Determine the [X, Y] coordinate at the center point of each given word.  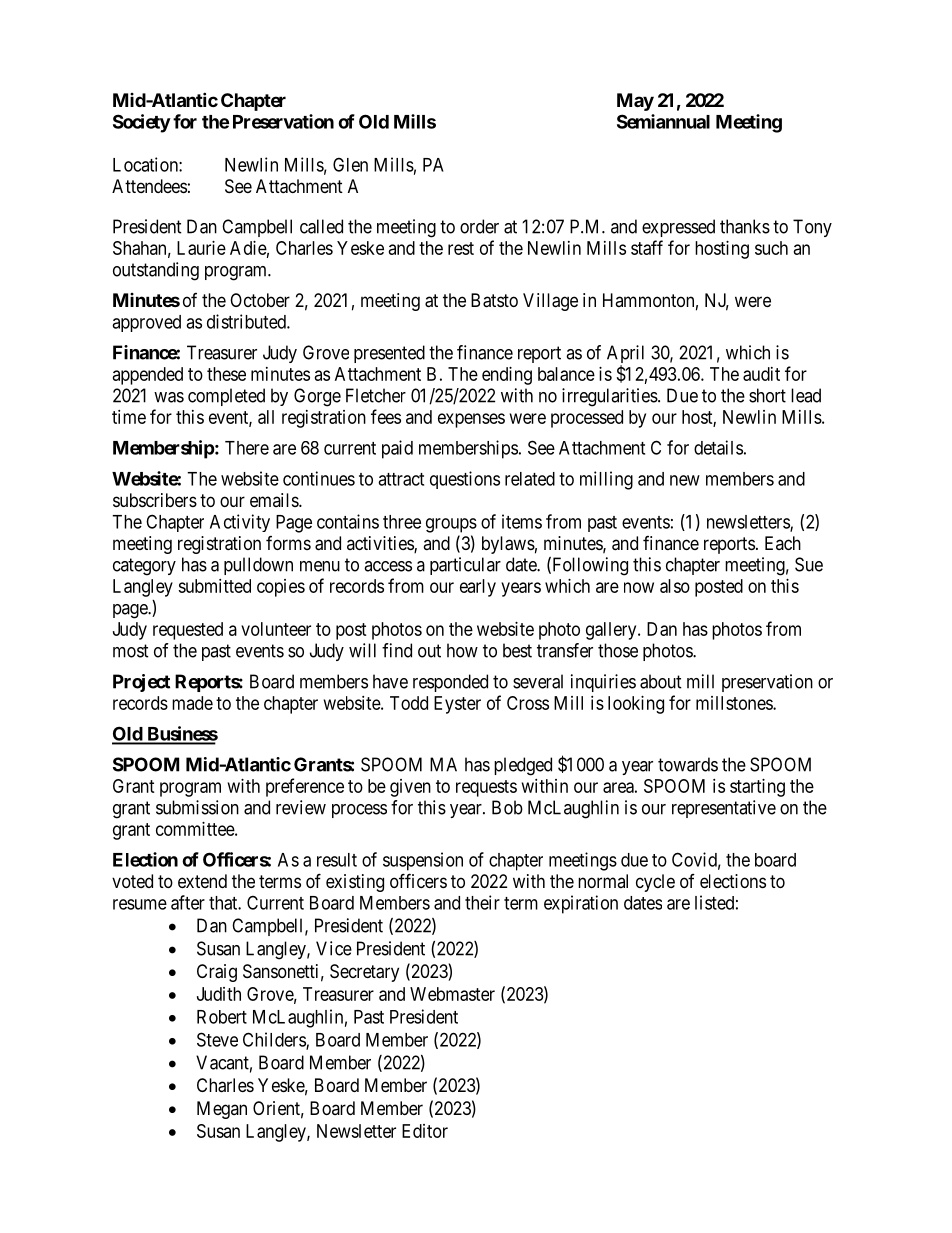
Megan [222, 1110]
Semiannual [663, 121]
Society [142, 123]
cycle [655, 883]
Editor [425, 1131]
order [479, 226]
